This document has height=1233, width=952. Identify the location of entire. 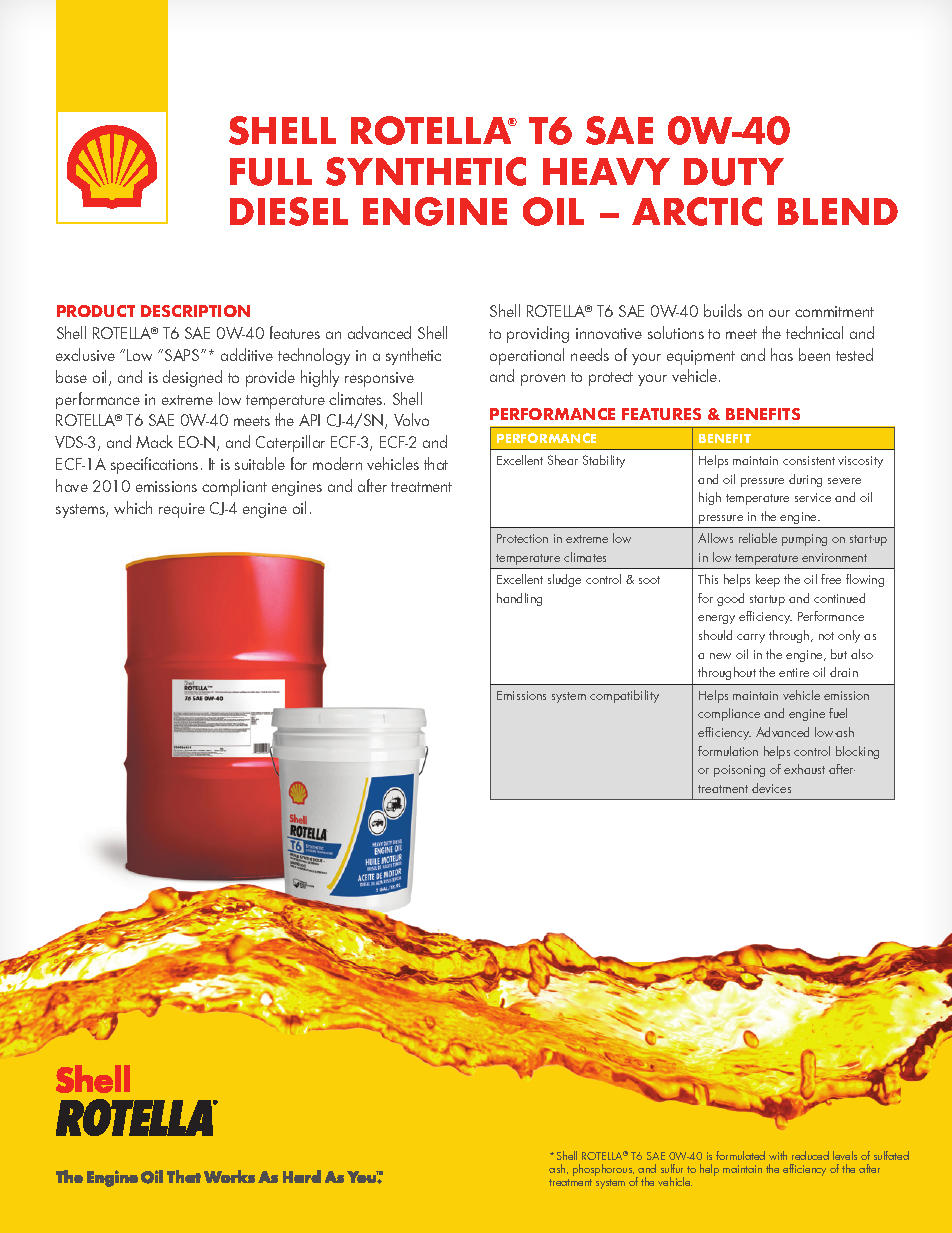
(794, 672).
